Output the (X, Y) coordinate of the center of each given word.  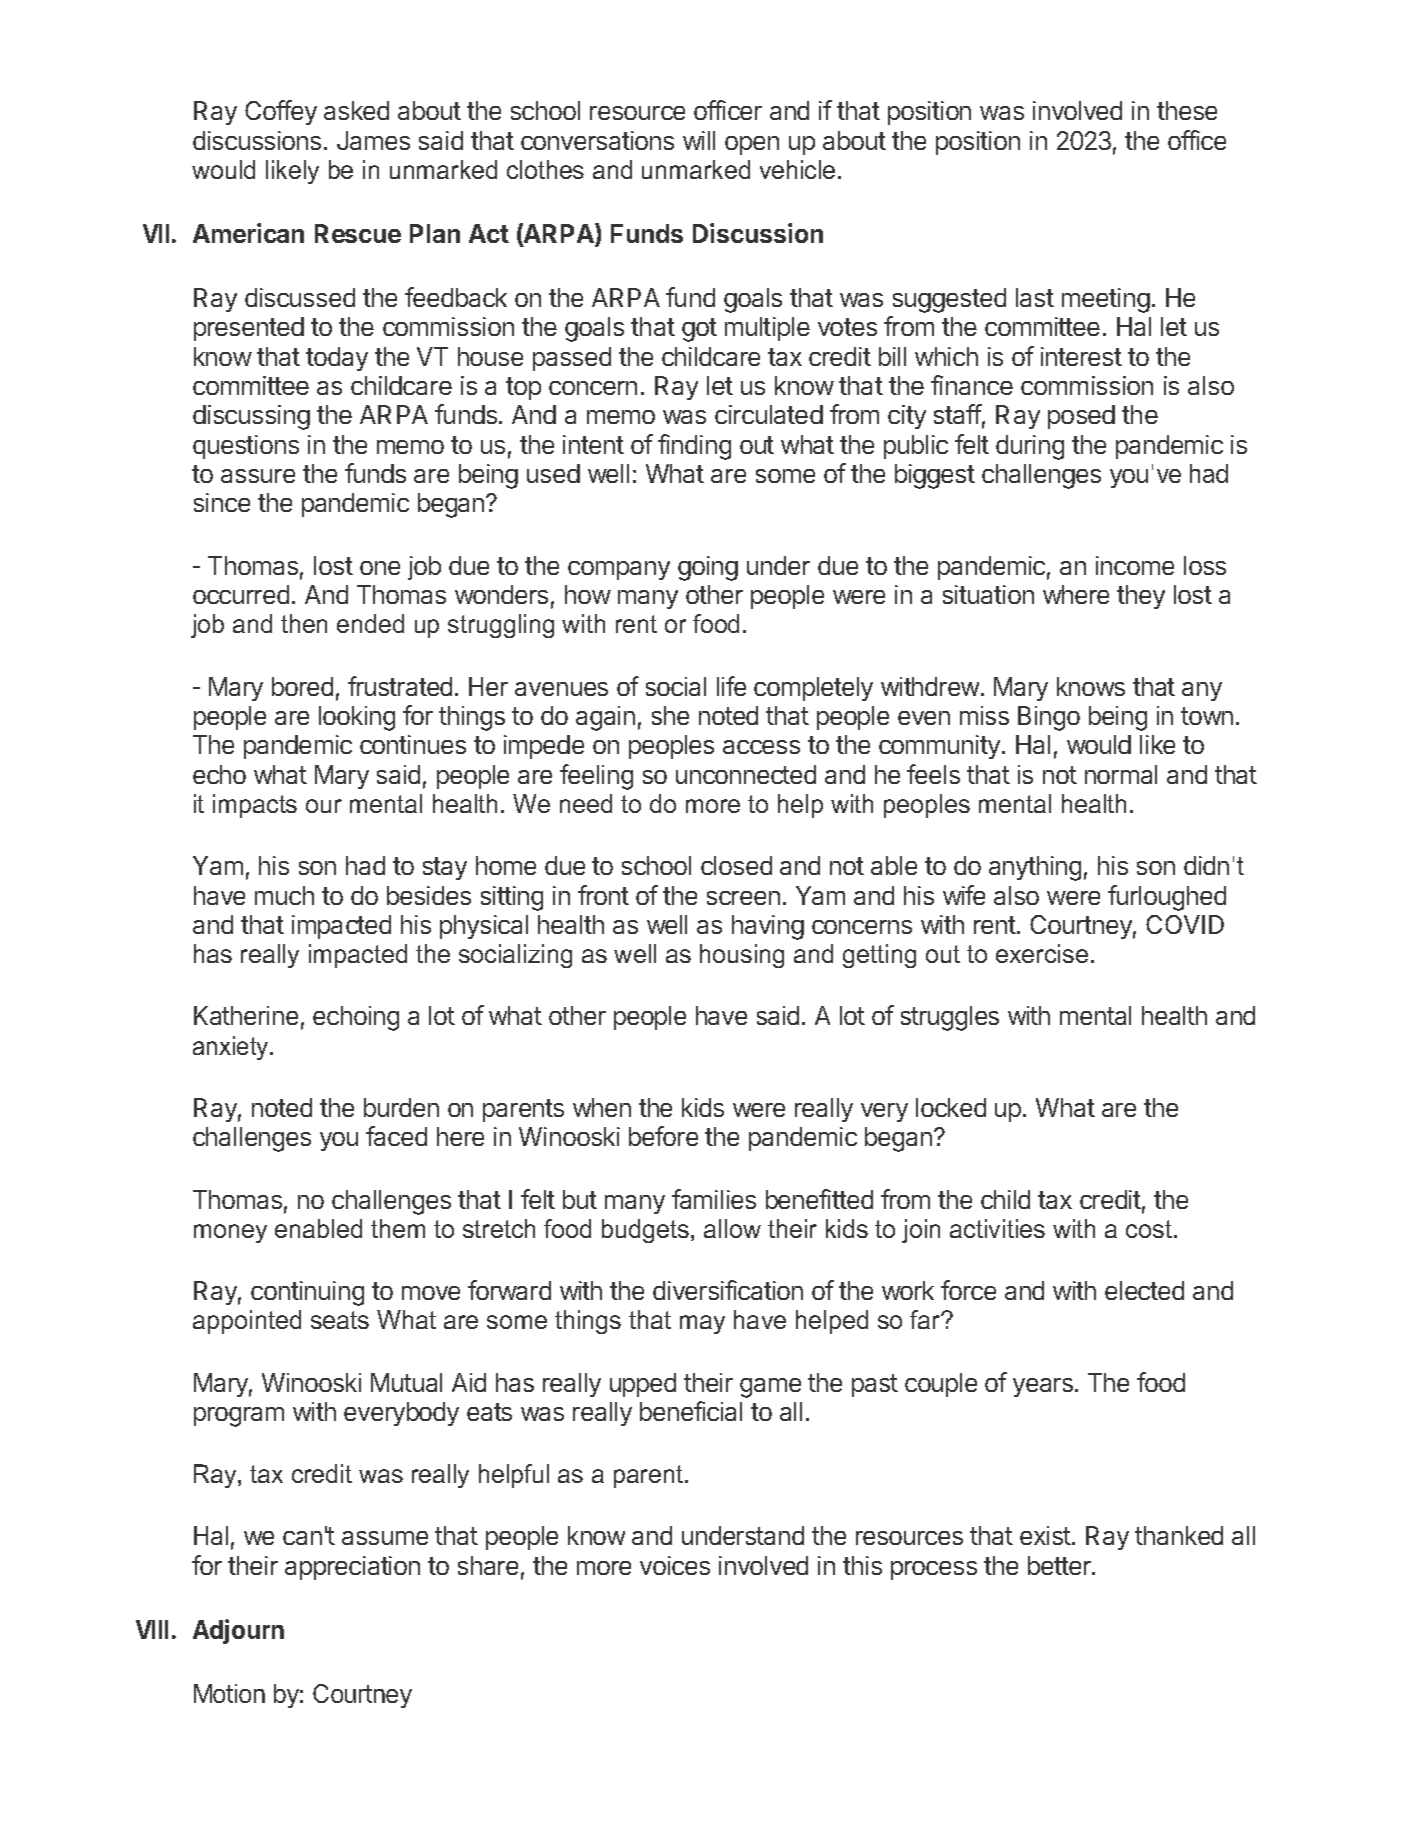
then (304, 623)
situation (988, 594)
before (663, 1136)
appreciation (352, 1568)
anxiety (232, 1048)
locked (951, 1107)
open (752, 145)
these (1187, 110)
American (248, 233)
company (619, 570)
